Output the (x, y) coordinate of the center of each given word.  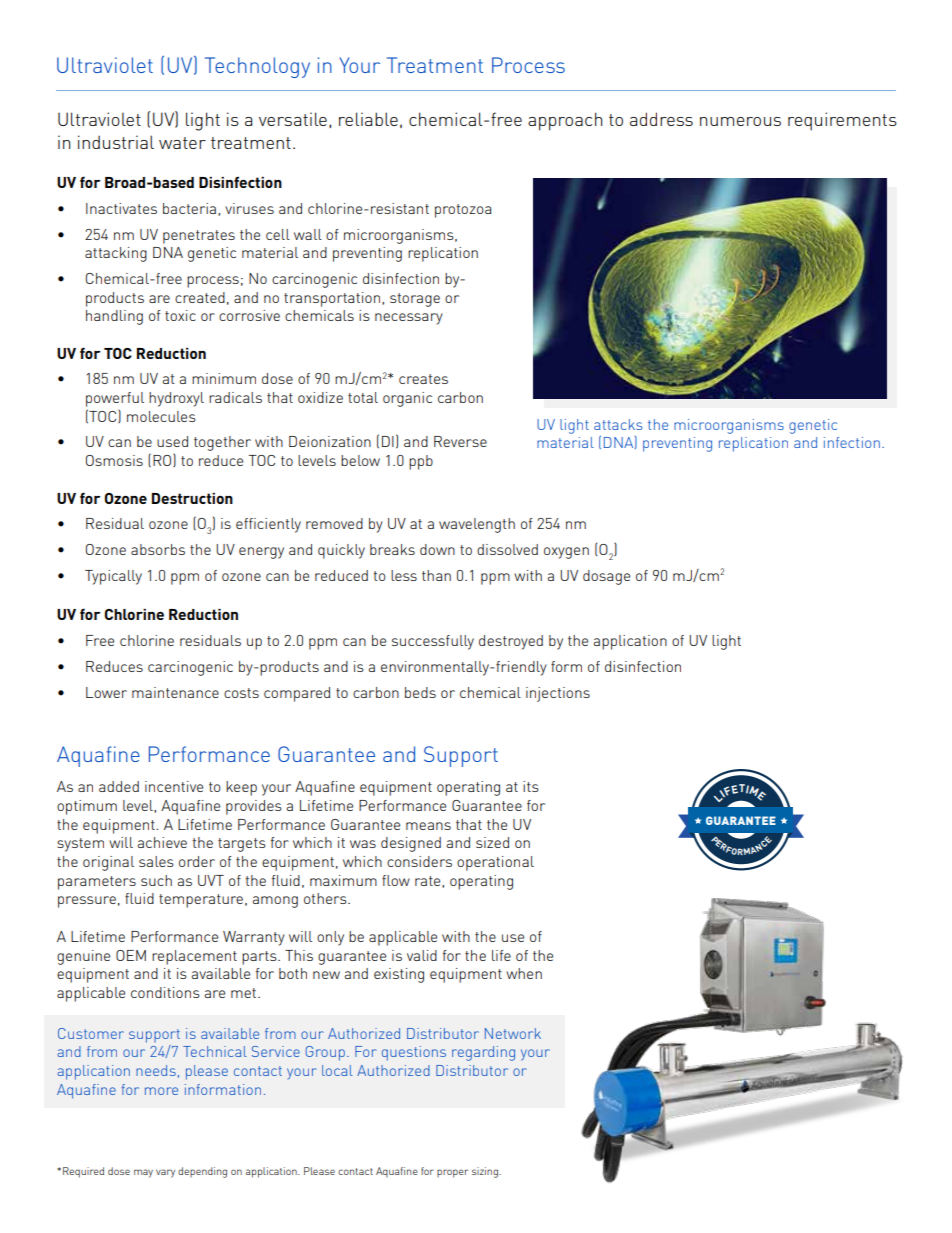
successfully (433, 642)
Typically (113, 577)
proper (452, 1173)
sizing (486, 1172)
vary (165, 1173)
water (182, 143)
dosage (606, 577)
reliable (368, 119)
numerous (740, 121)
